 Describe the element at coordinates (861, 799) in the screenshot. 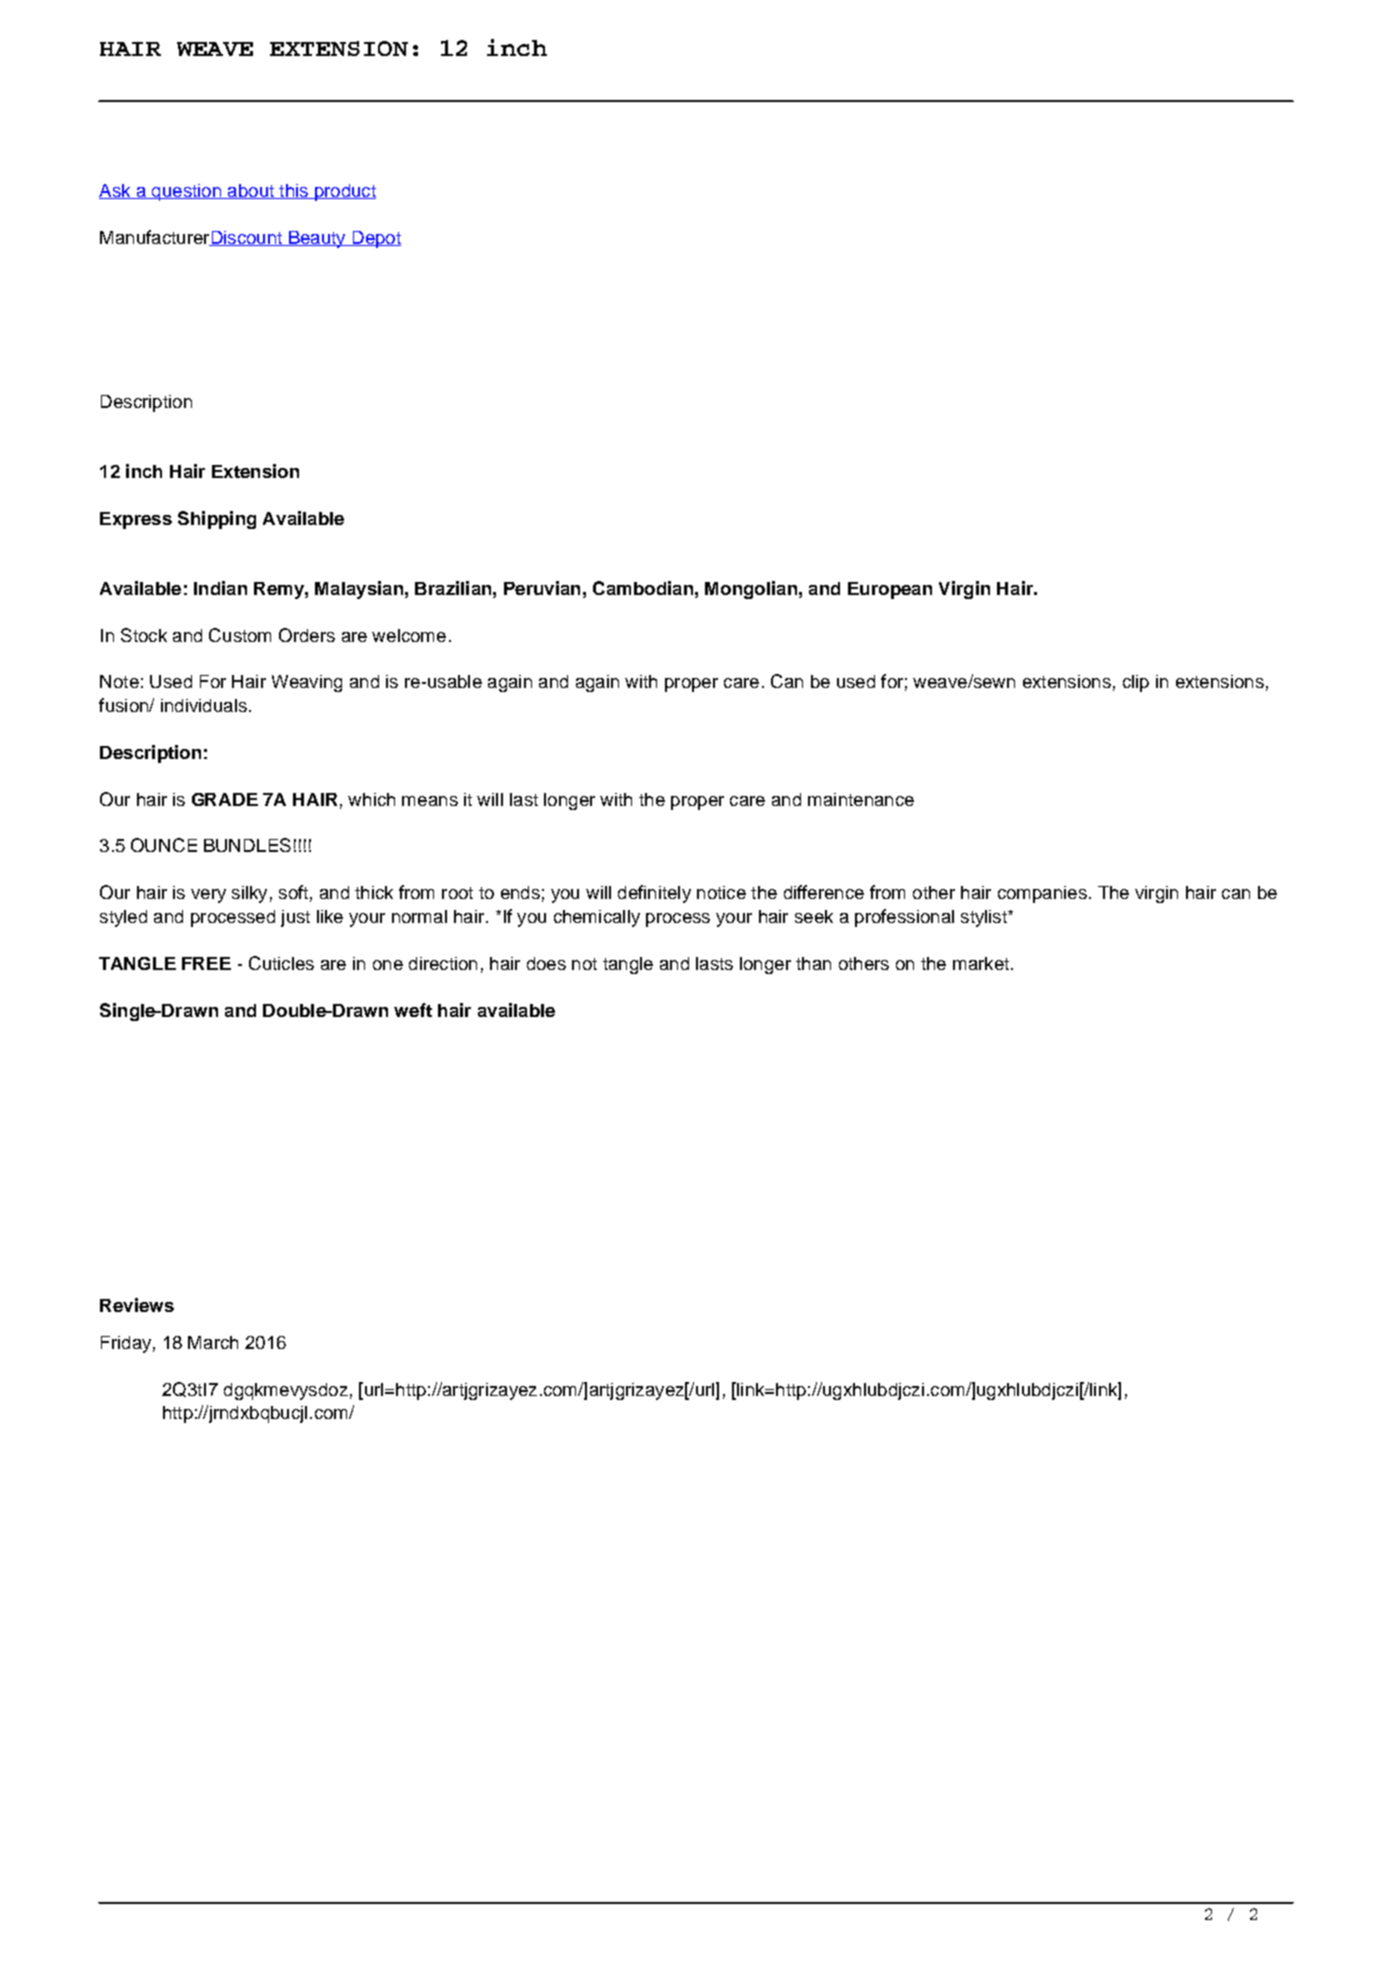

I see `maintenance` at that location.
